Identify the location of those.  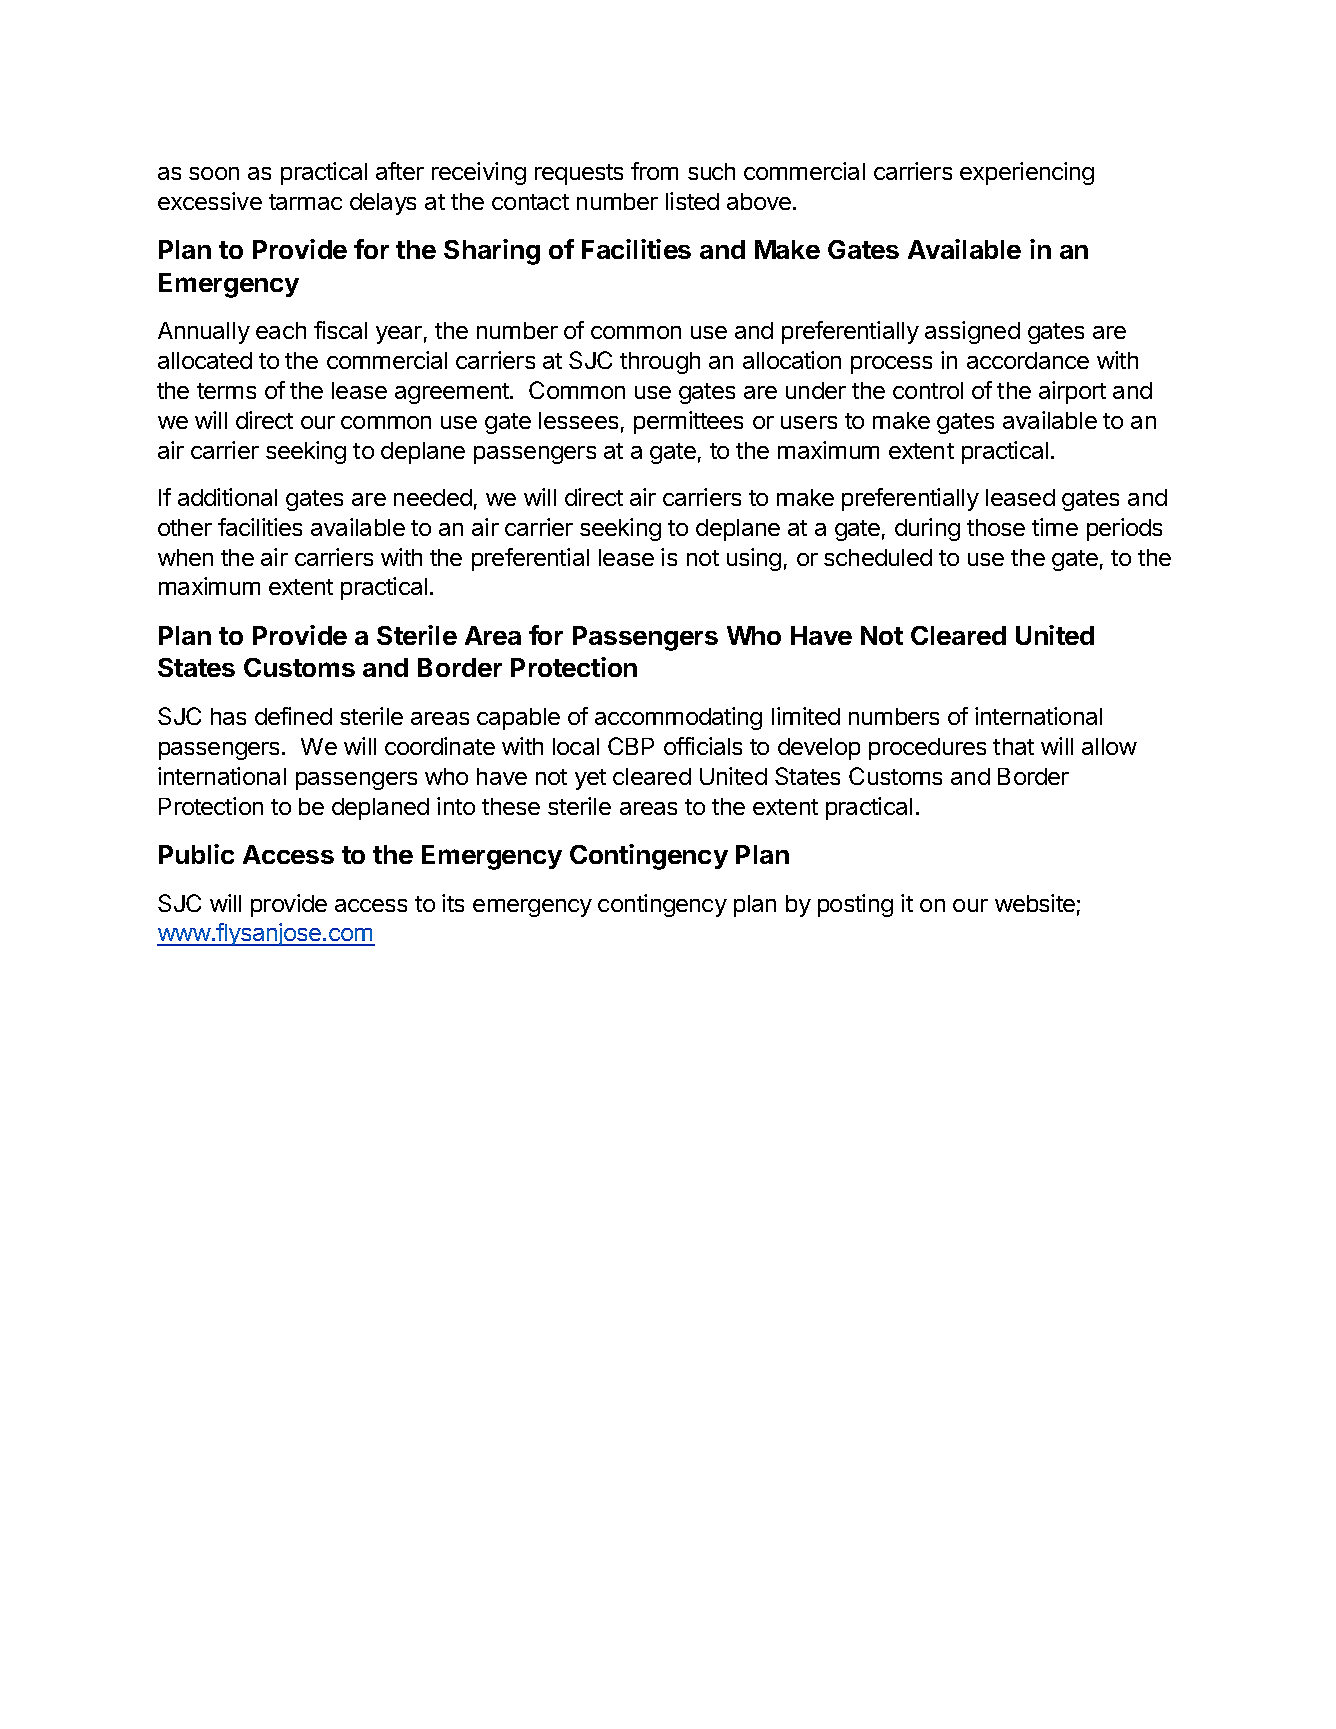
(996, 527).
